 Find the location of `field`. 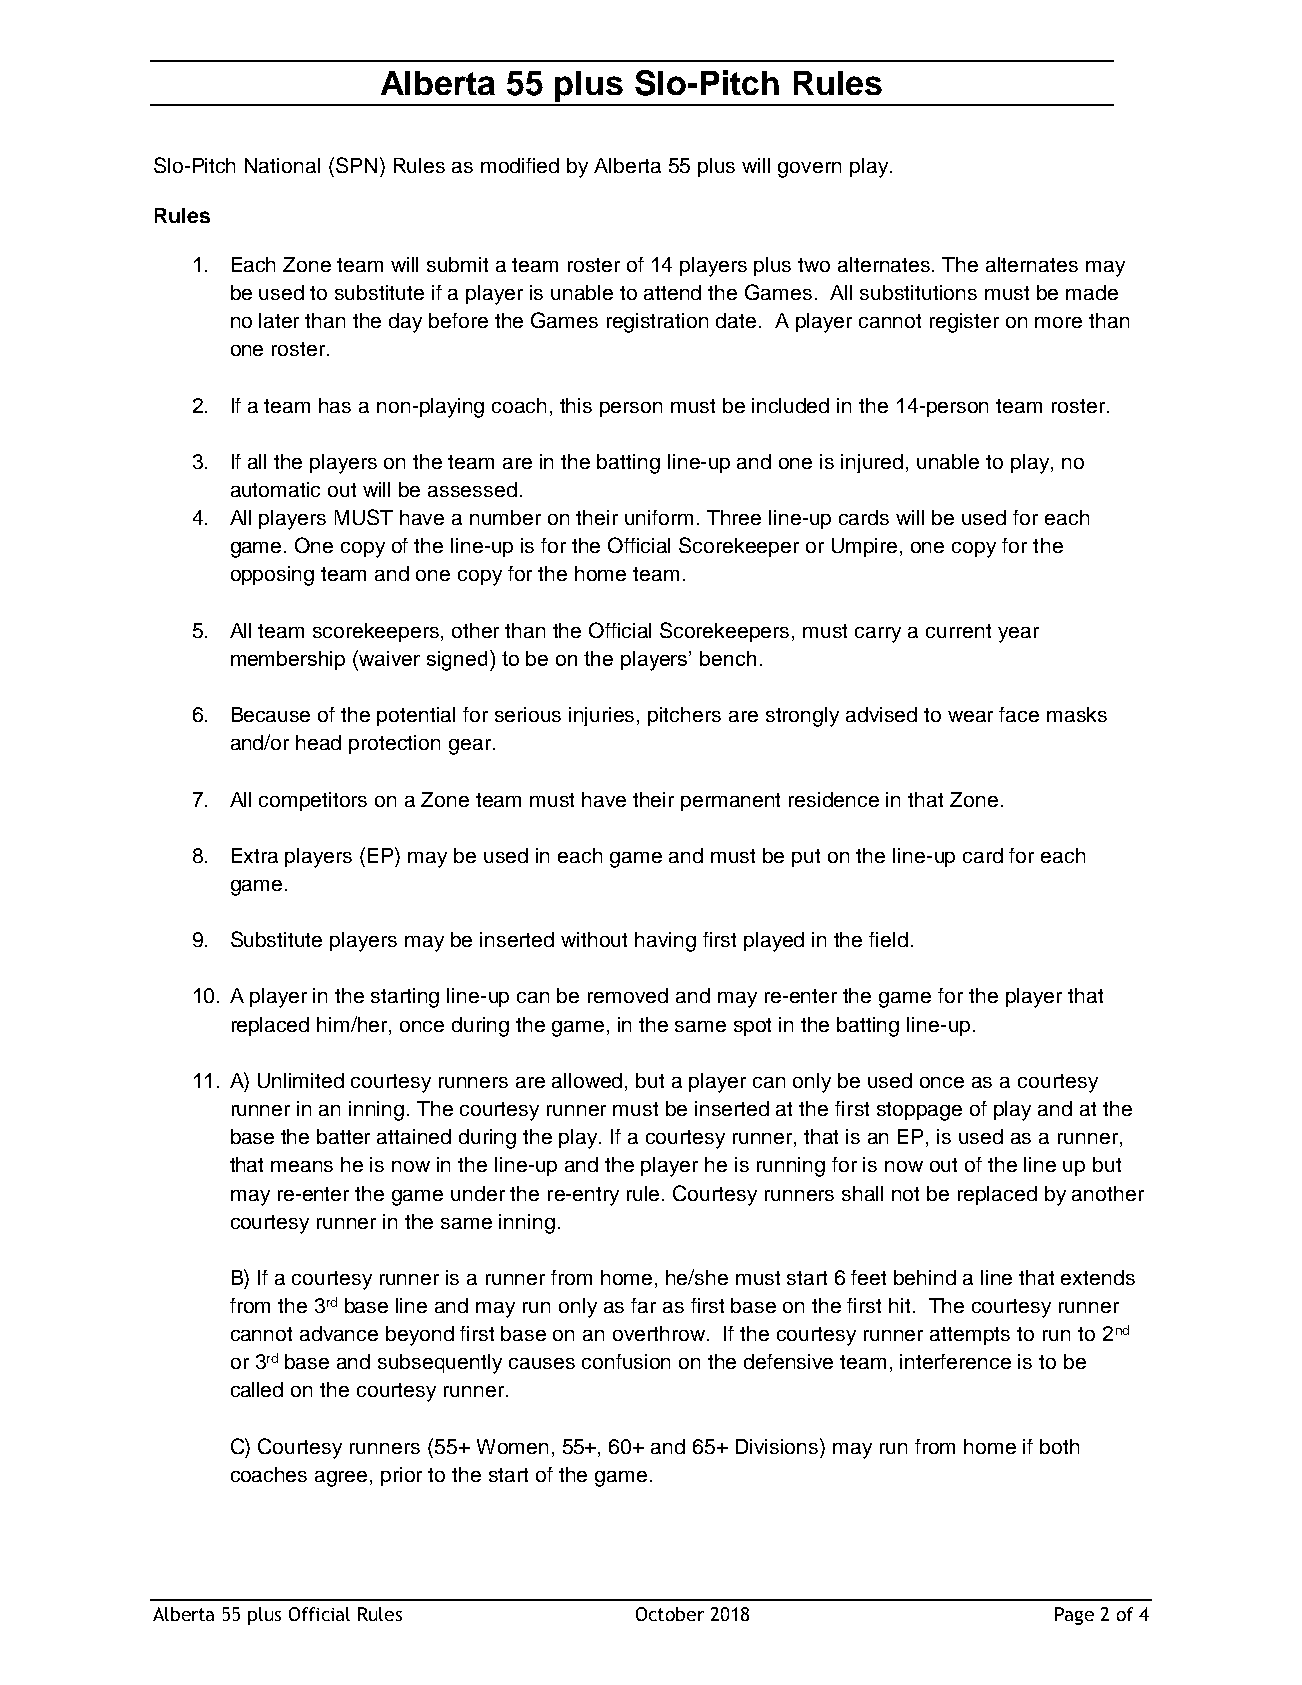

field is located at coordinates (888, 939).
